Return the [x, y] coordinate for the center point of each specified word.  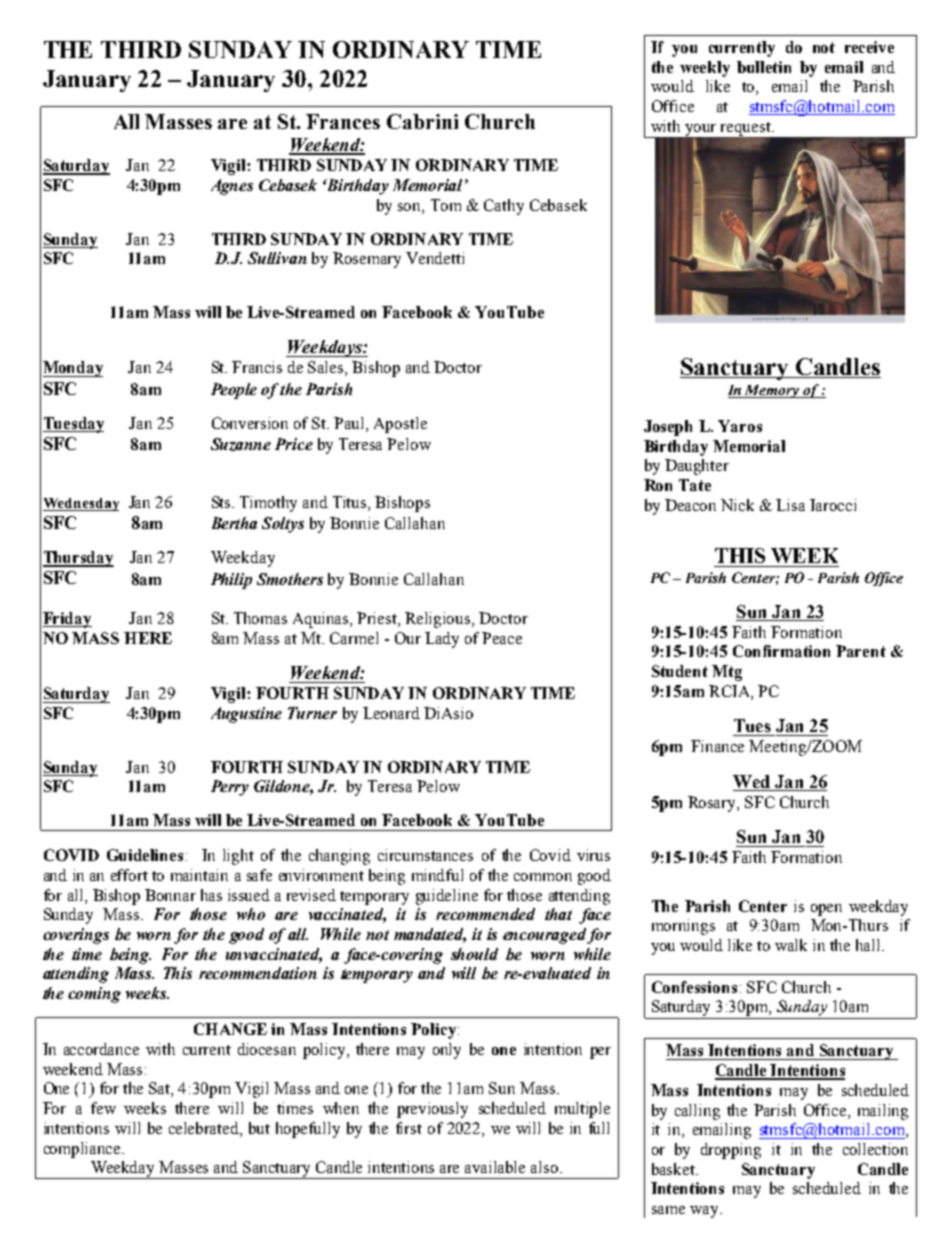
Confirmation [781, 651]
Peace [502, 638]
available [495, 1167]
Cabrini [422, 121]
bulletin [764, 67]
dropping [731, 1151]
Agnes [232, 187]
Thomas [260, 618]
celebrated [205, 1129]
